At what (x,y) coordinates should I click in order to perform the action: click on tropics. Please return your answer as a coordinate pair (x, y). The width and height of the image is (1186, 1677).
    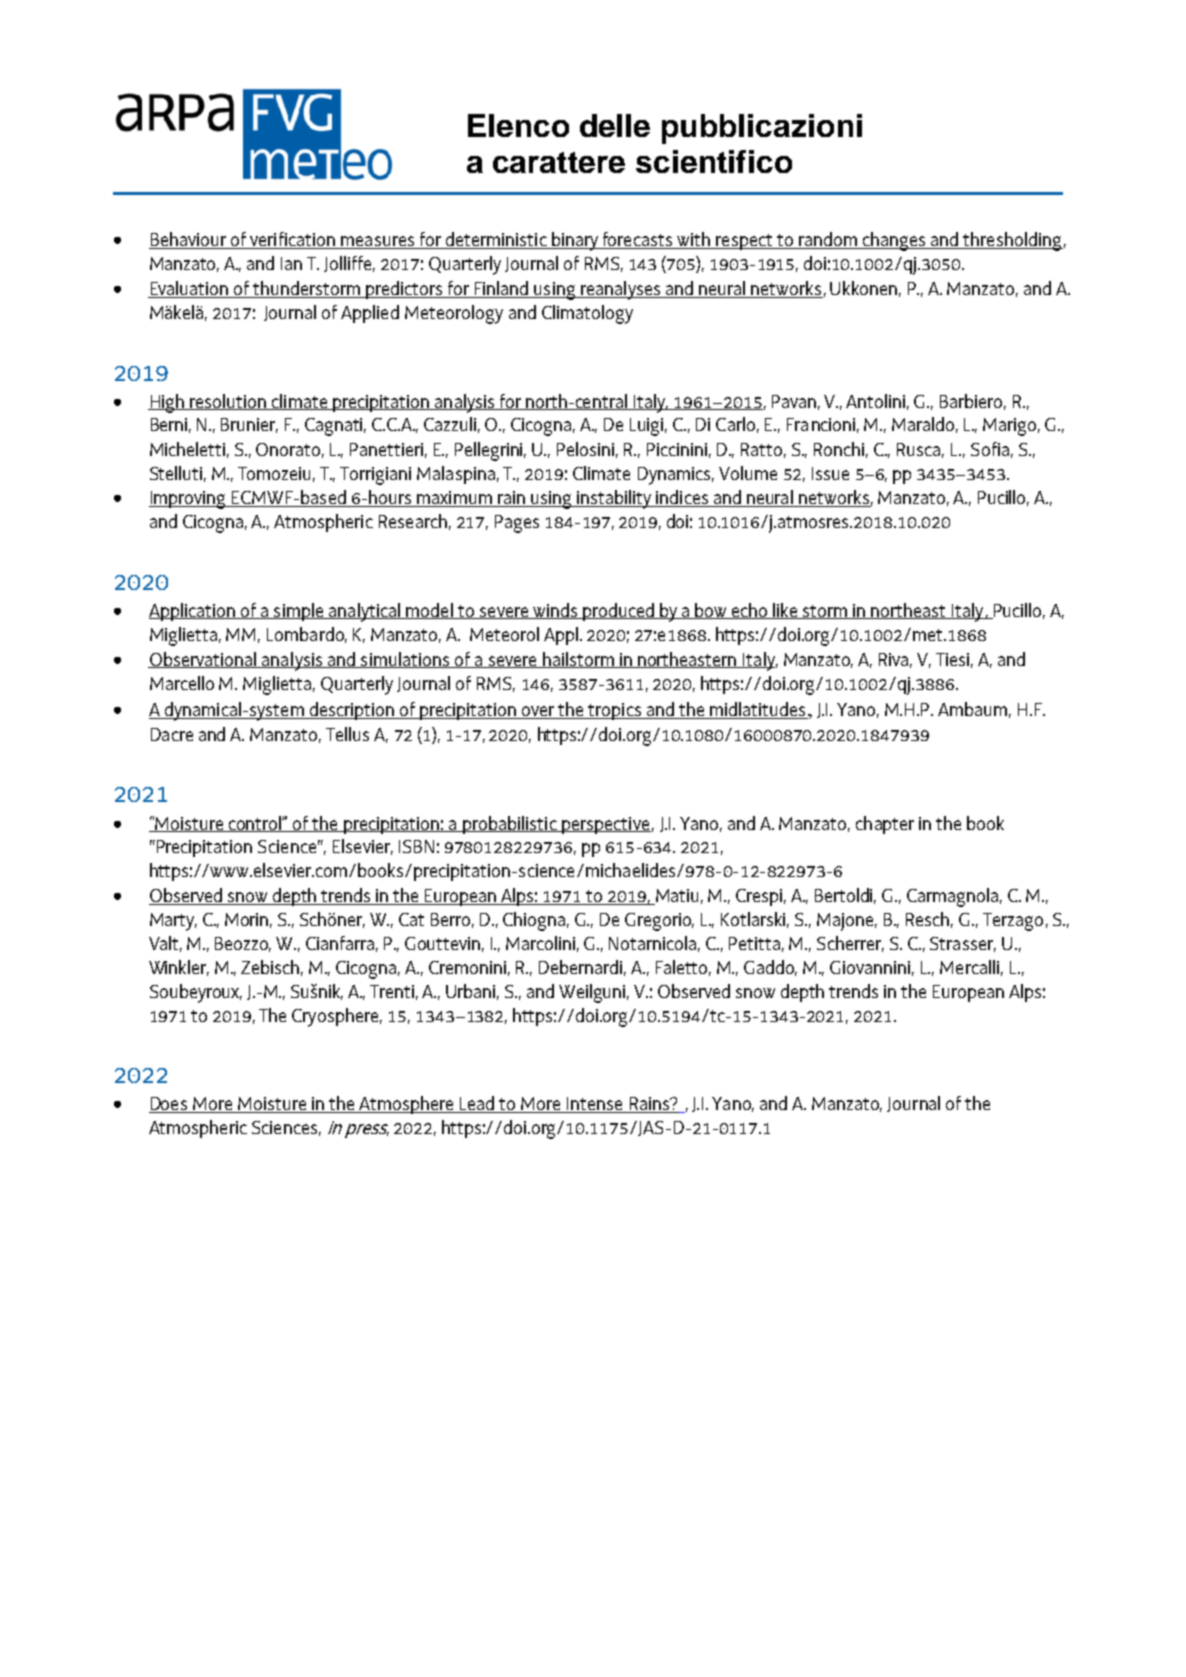
    Looking at the image, I should click on (615, 711).
